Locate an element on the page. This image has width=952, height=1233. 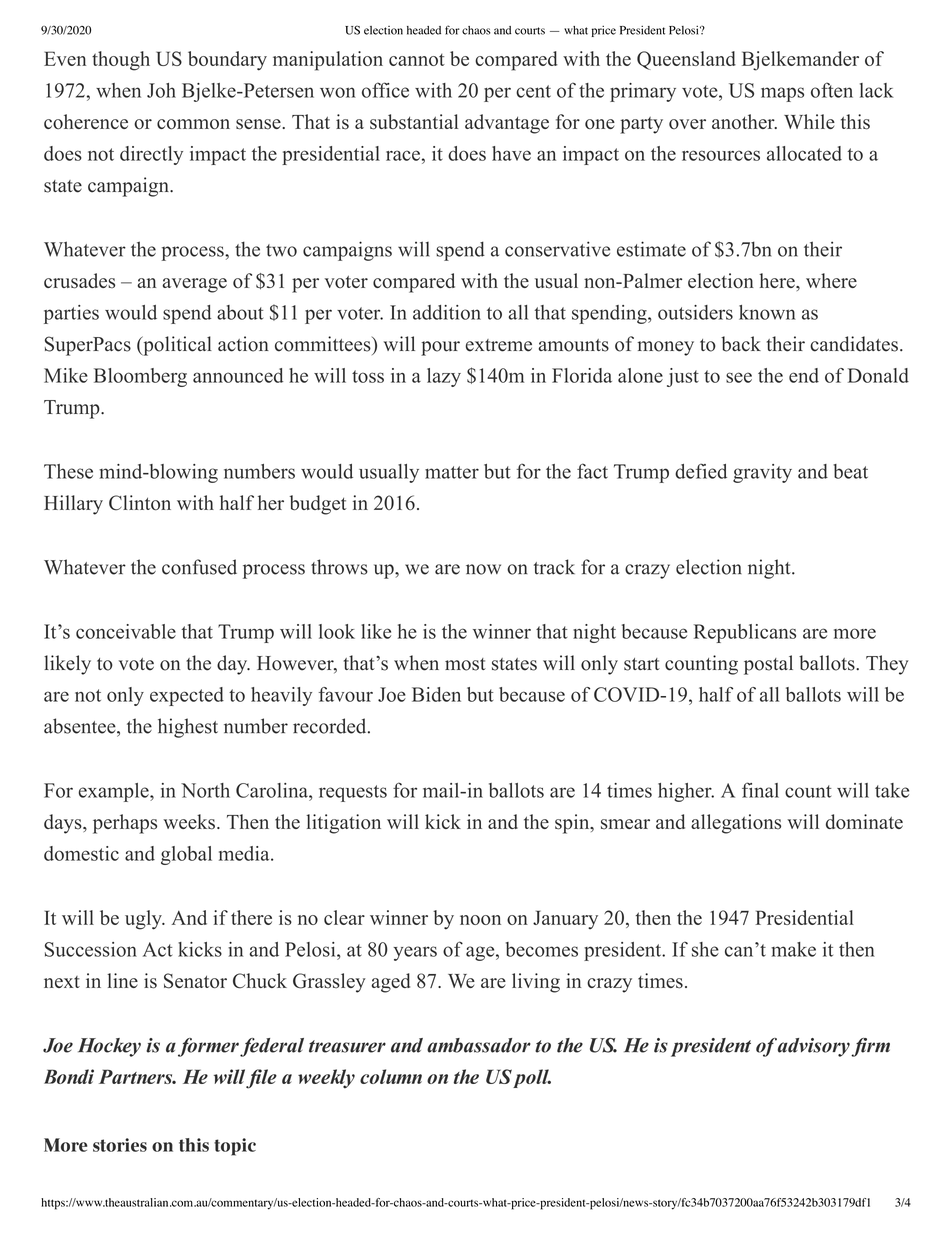
stories is located at coordinates (120, 1145).
